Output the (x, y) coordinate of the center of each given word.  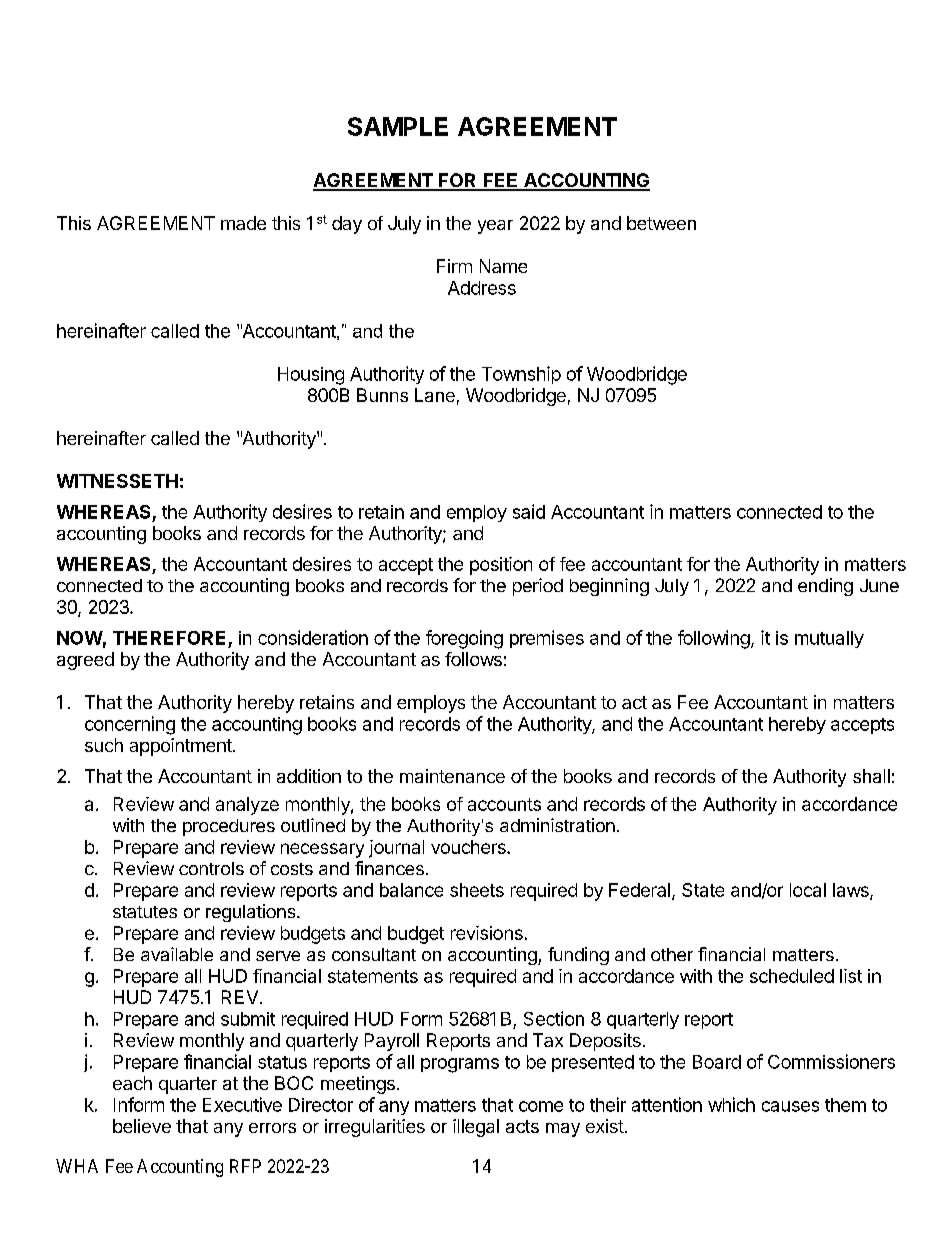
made (243, 223)
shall (871, 776)
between (661, 223)
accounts (504, 804)
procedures (229, 827)
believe (142, 1126)
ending (825, 587)
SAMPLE (398, 126)
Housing (311, 376)
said (529, 511)
